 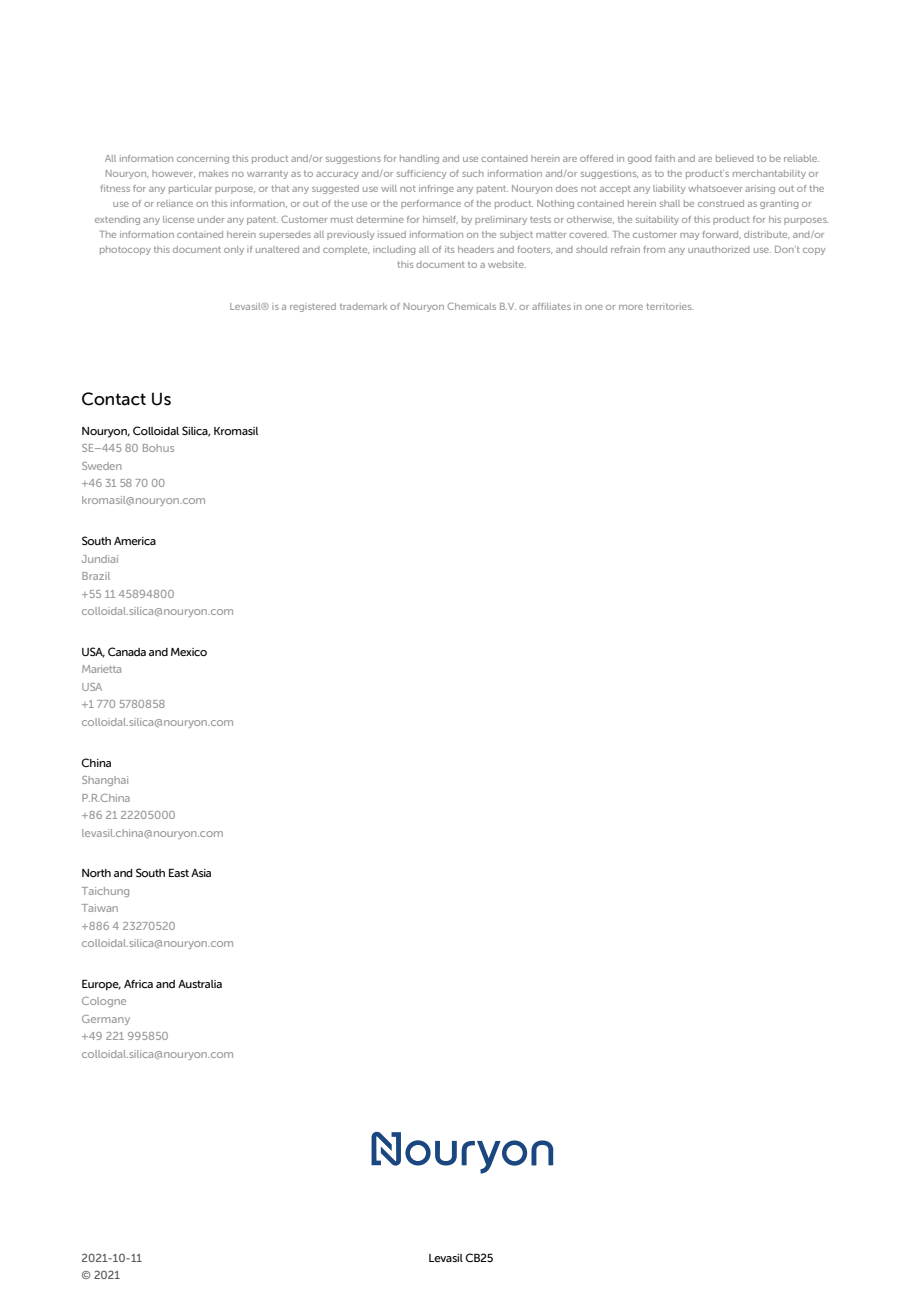 What do you see at coordinates (105, 781) in the document?
I see `Shanghai` at bounding box center [105, 781].
